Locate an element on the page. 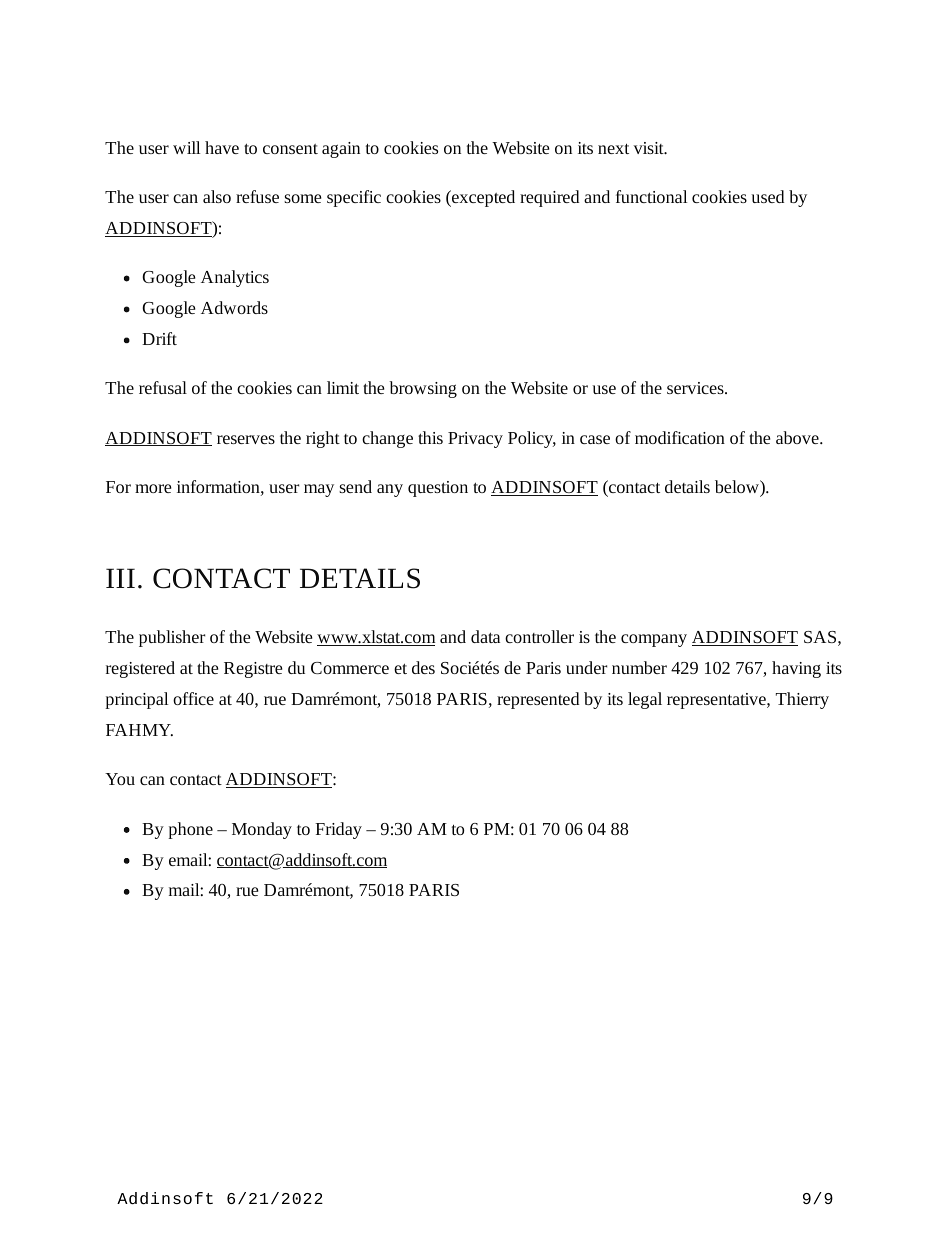 Image resolution: width=952 pixels, height=1233 pixels. required is located at coordinates (549, 198).
